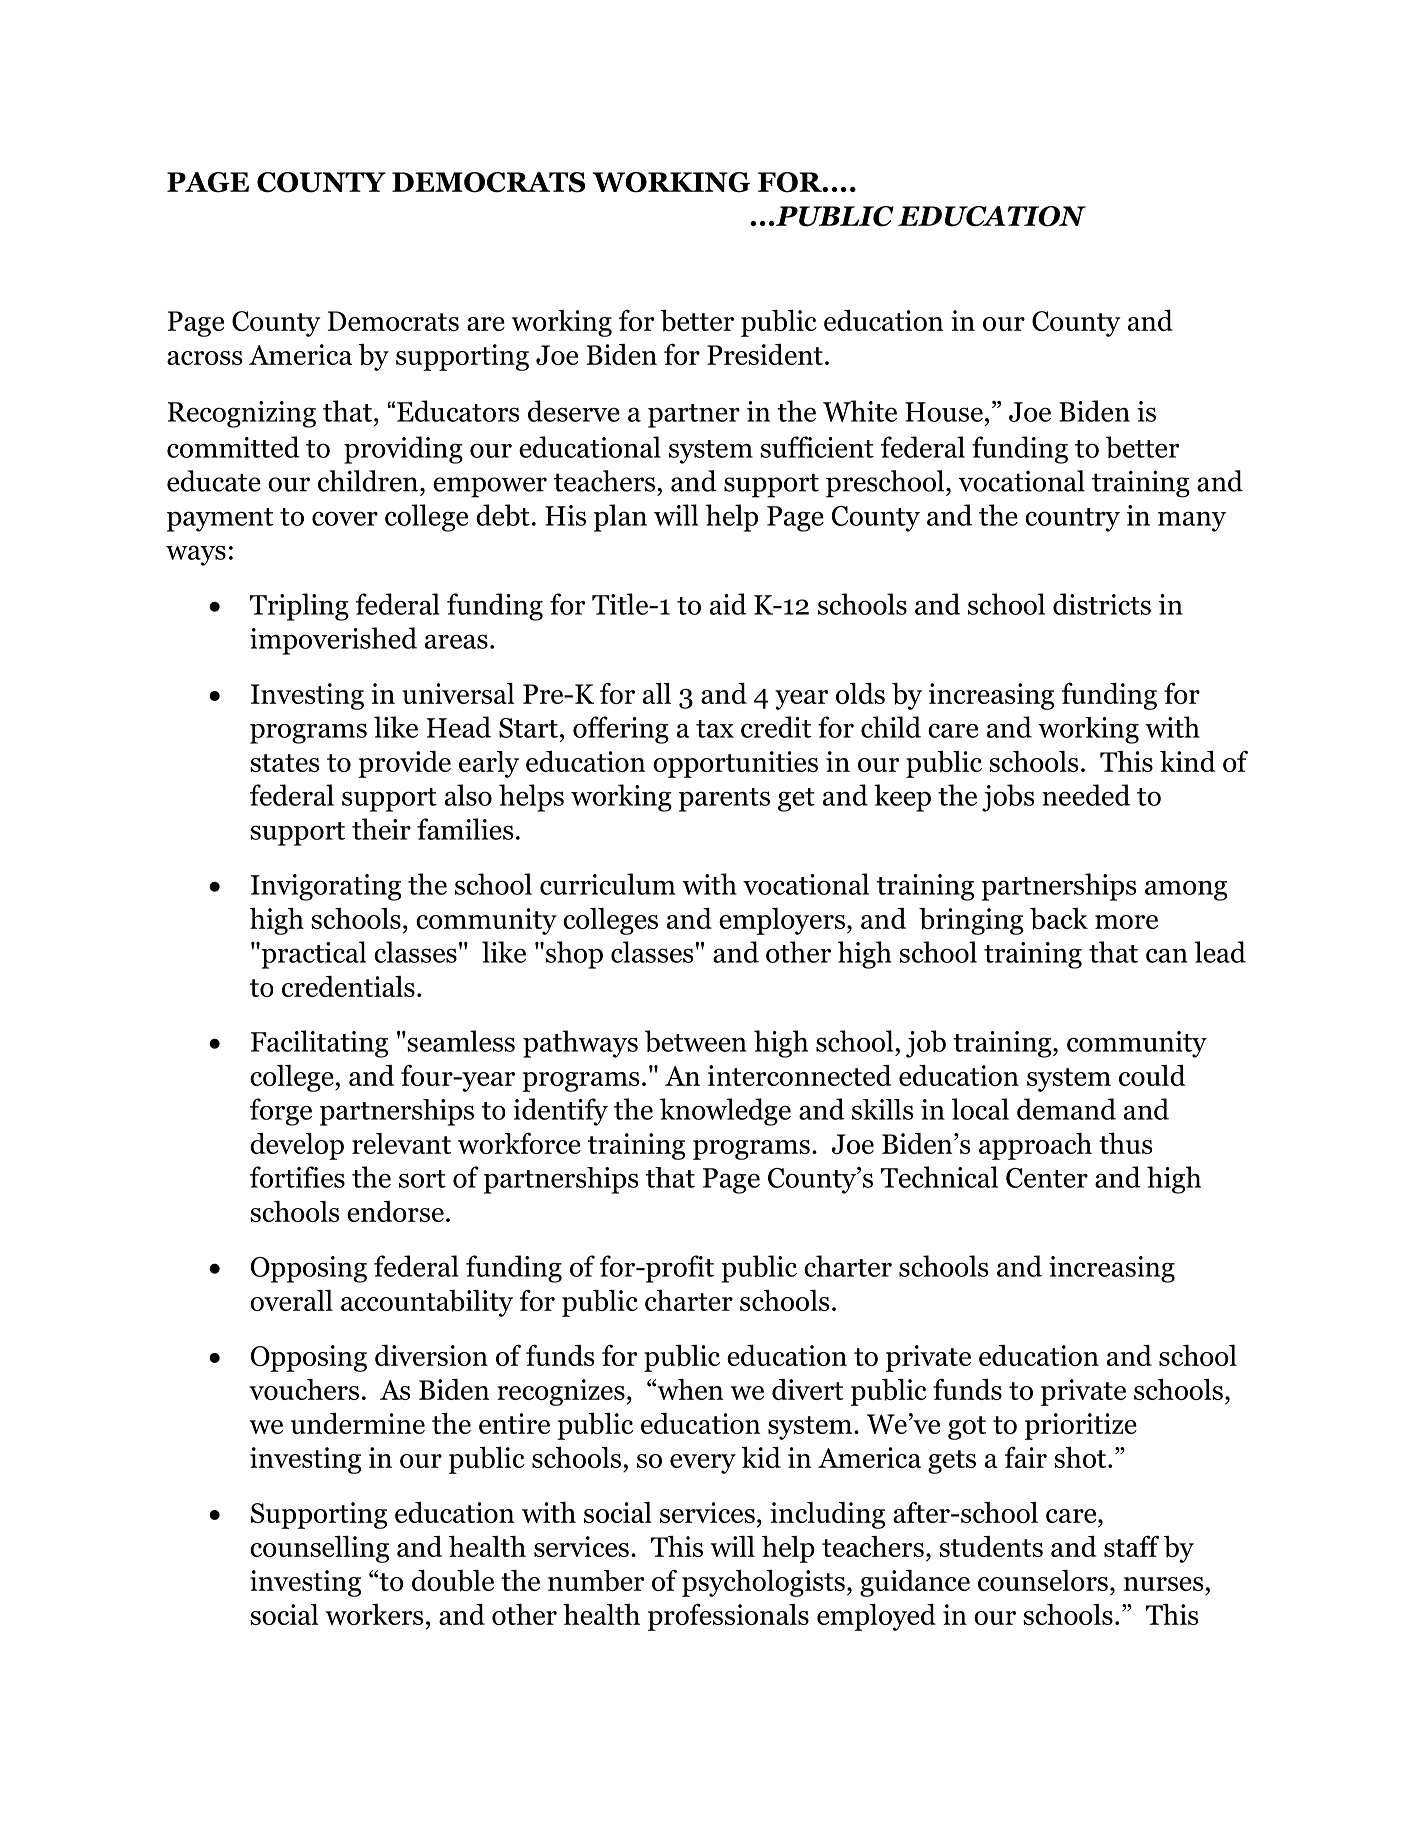 Image resolution: width=1415 pixels, height=1831 pixels. I want to click on between, so click(696, 1041).
